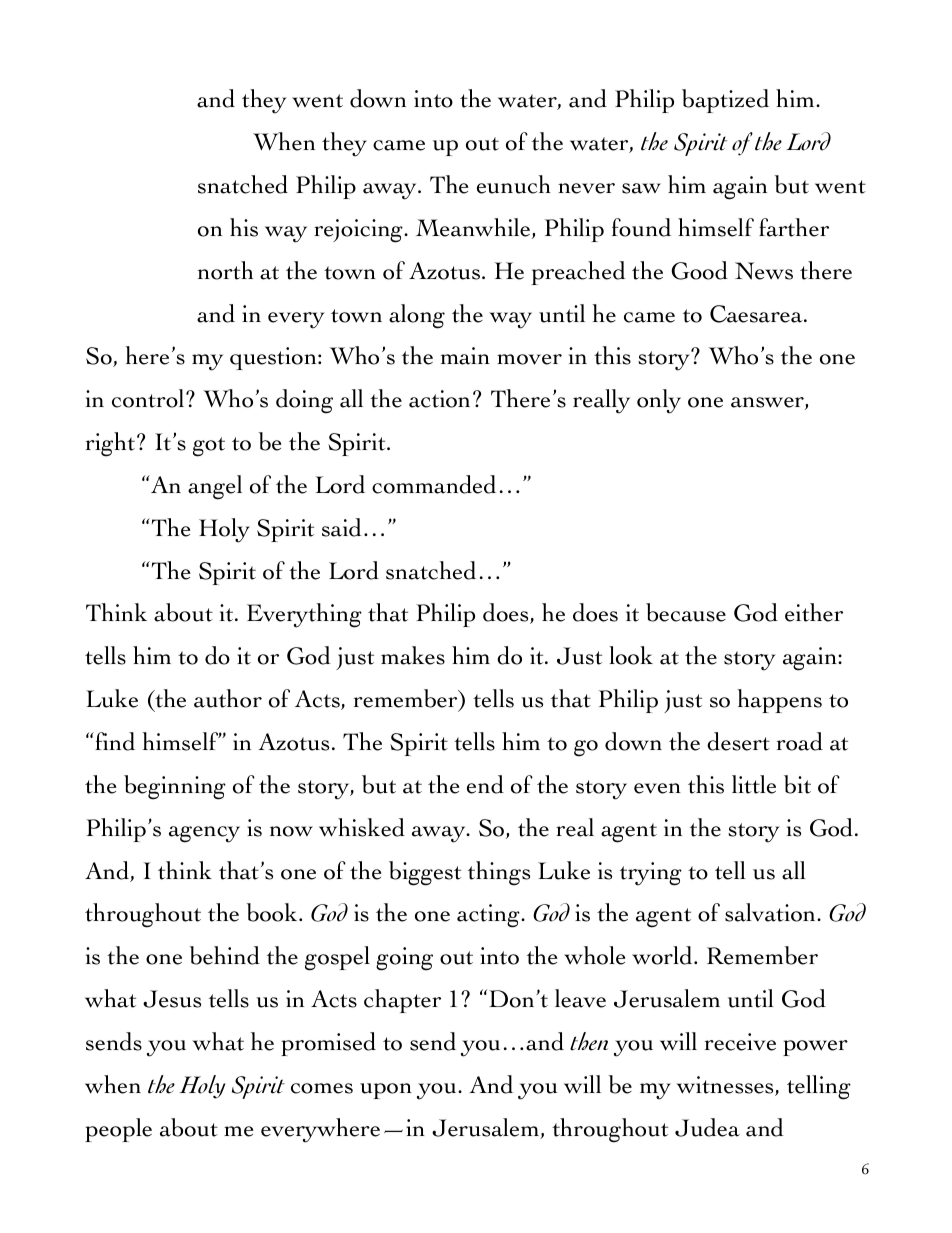  Describe the element at coordinates (725, 101) in the document. I see `baptized` at that location.
